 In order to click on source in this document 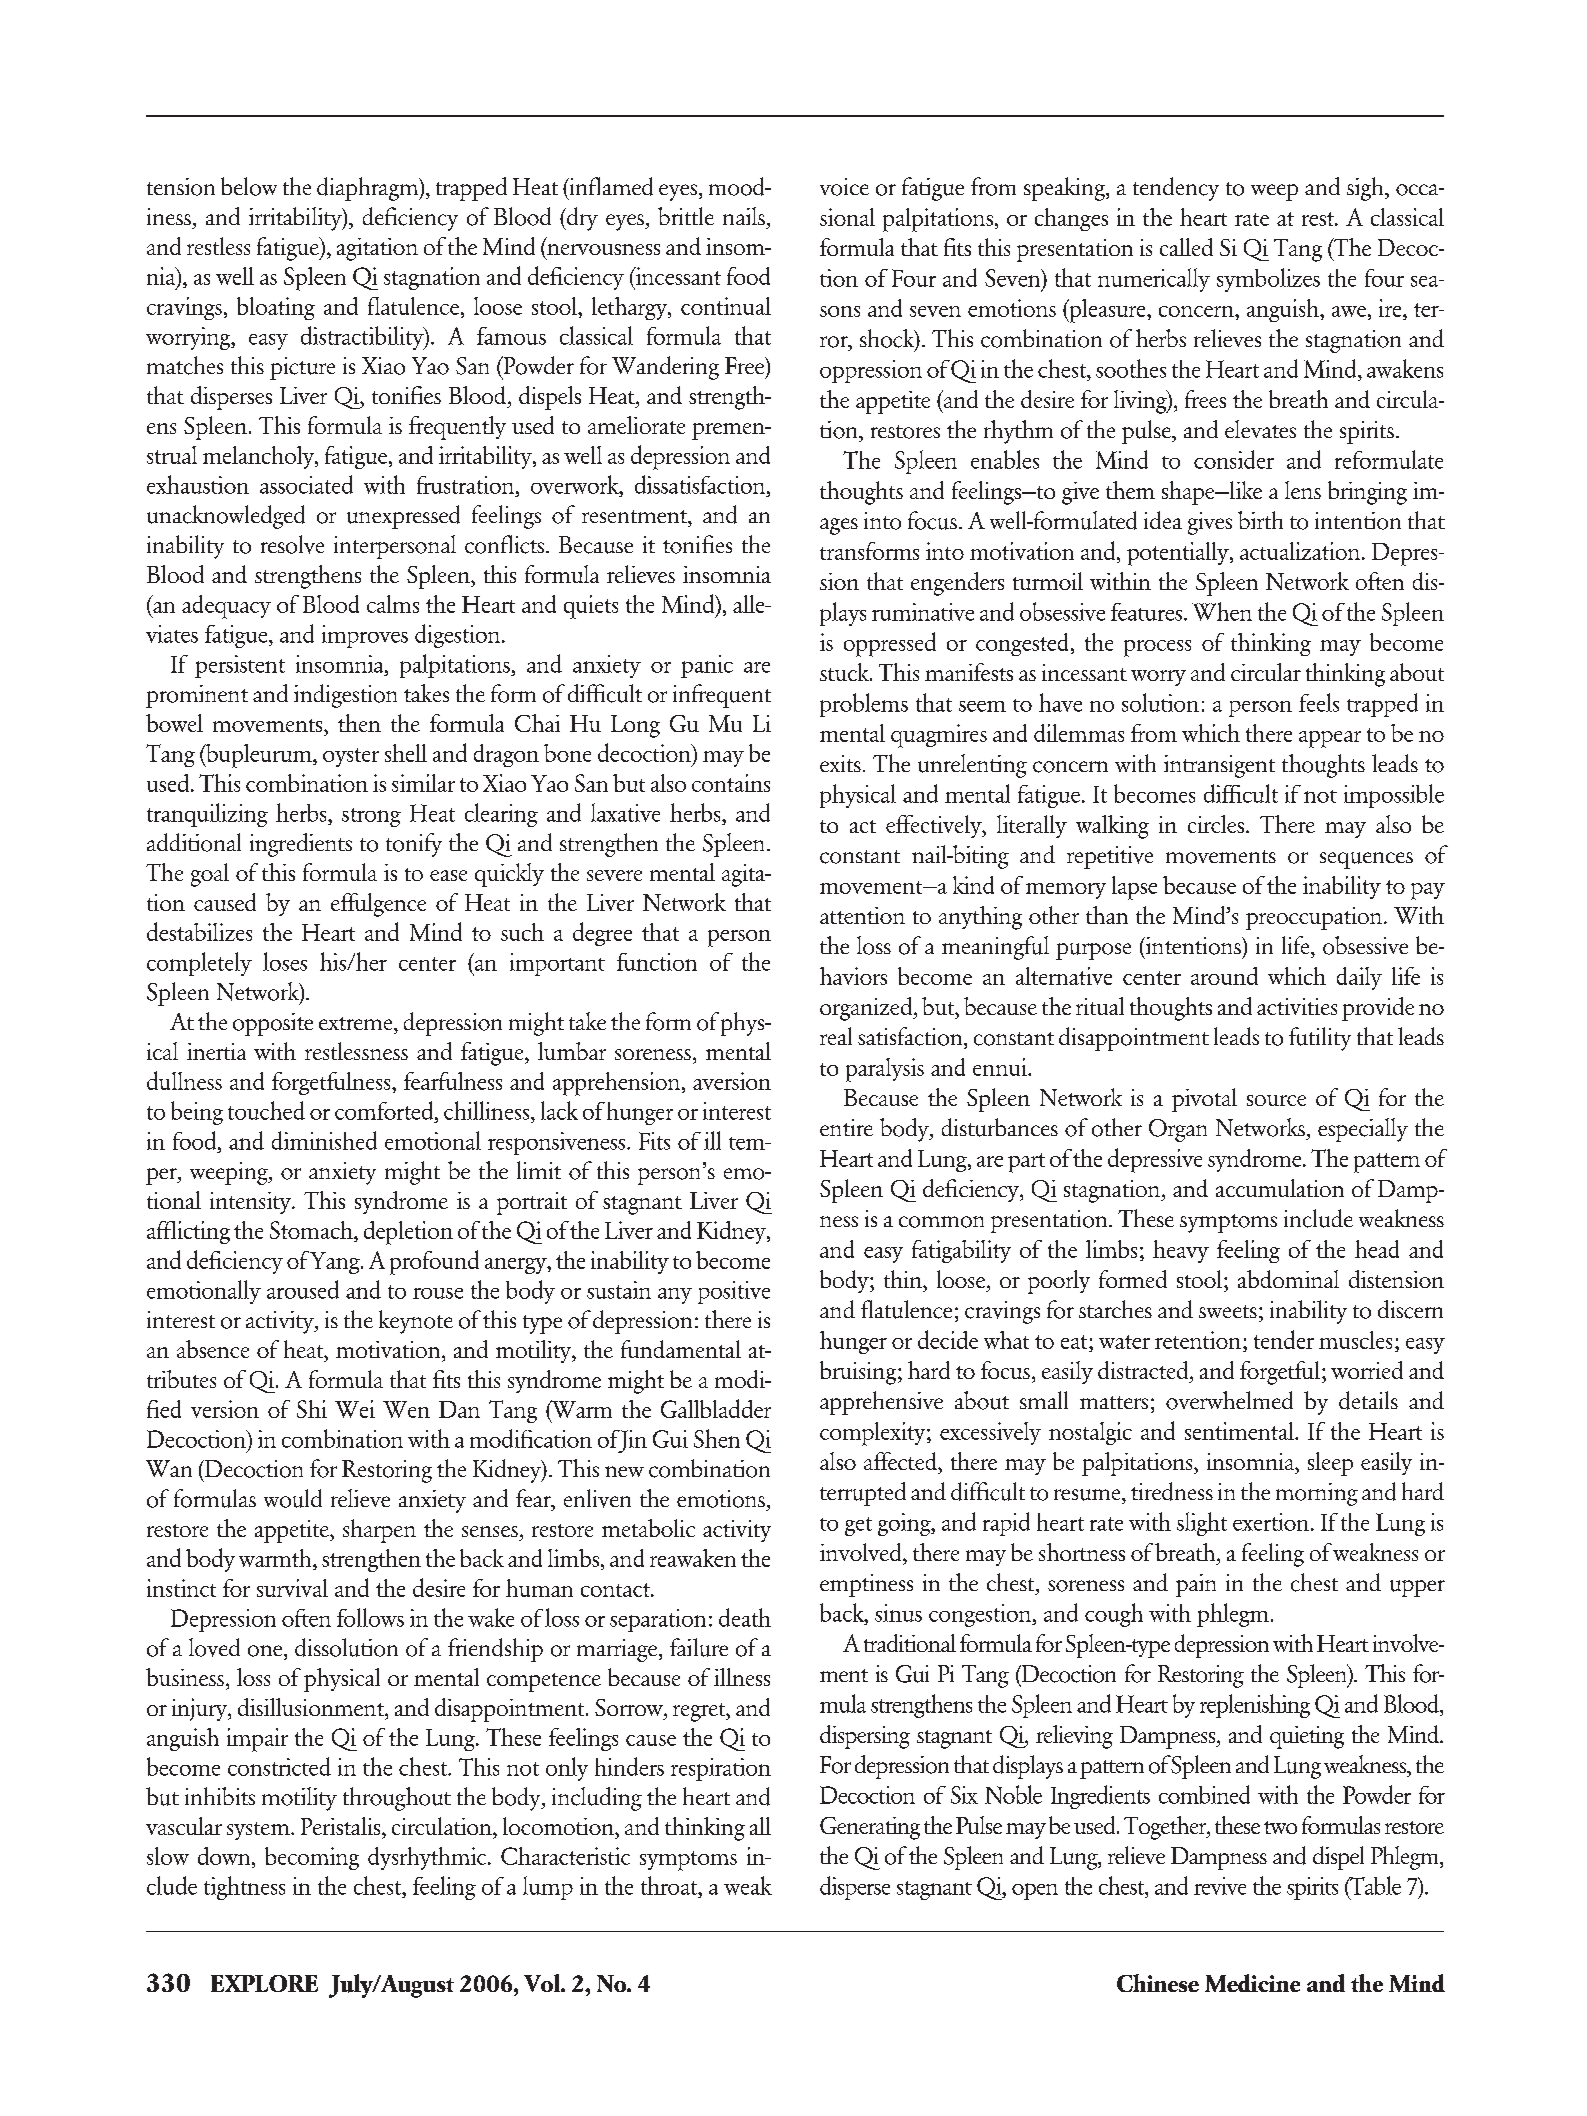, I will do `click(1276, 1100)`.
